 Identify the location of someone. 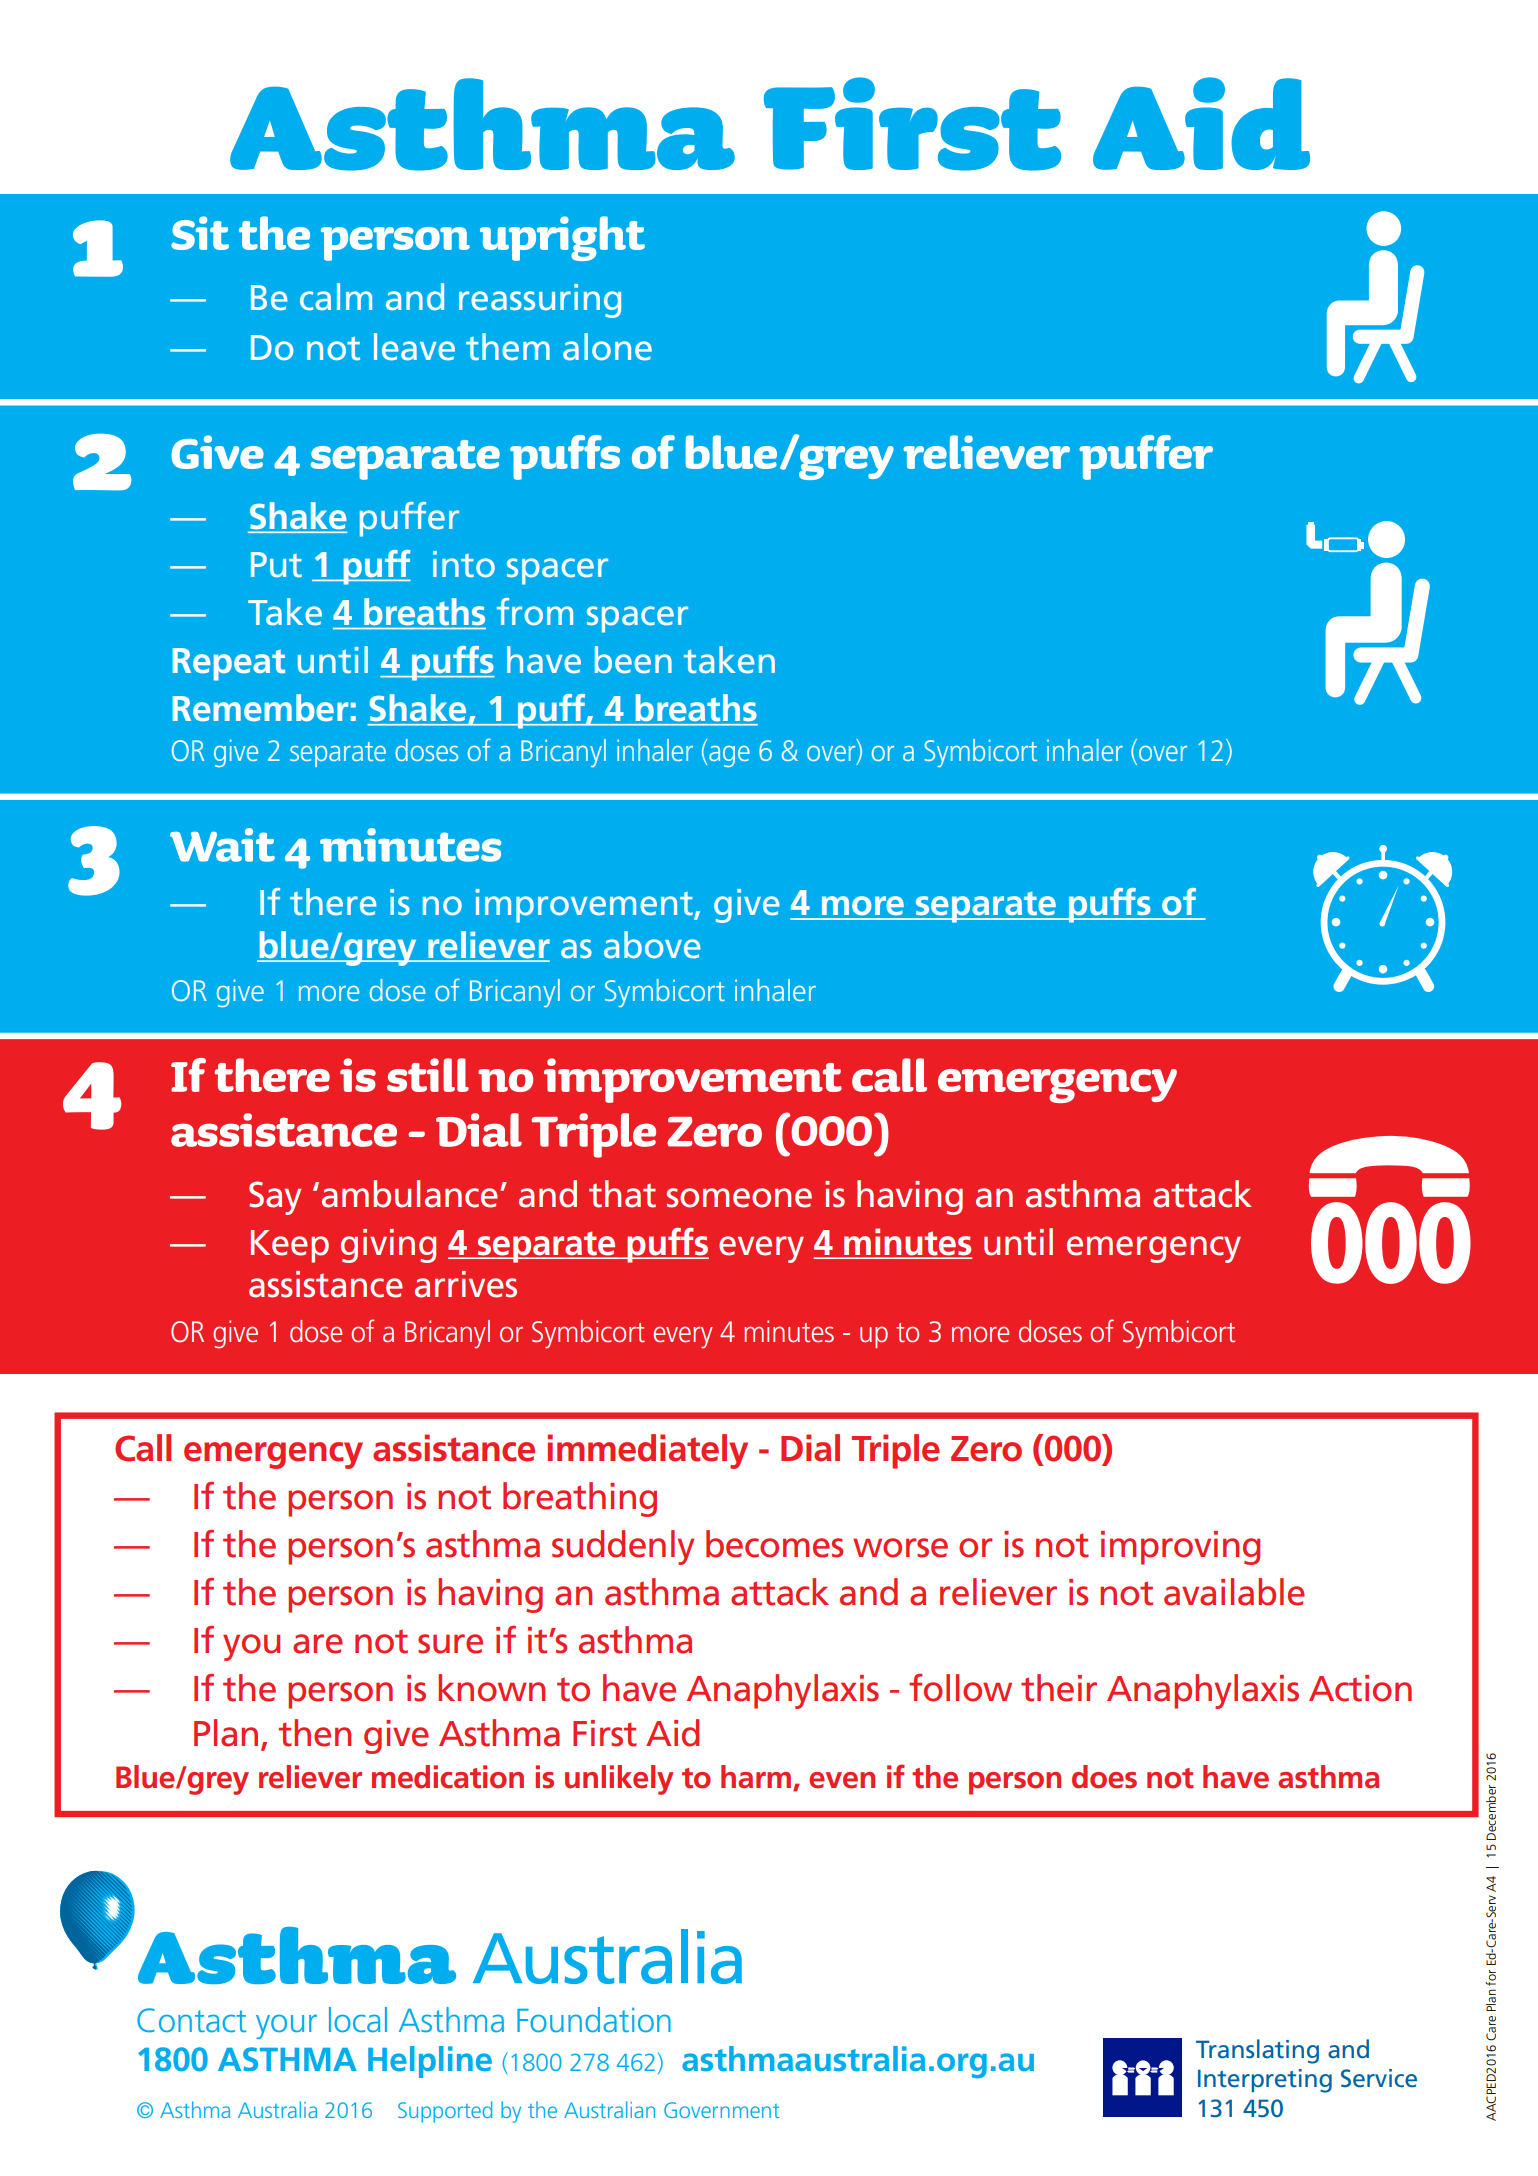
(739, 1198).
